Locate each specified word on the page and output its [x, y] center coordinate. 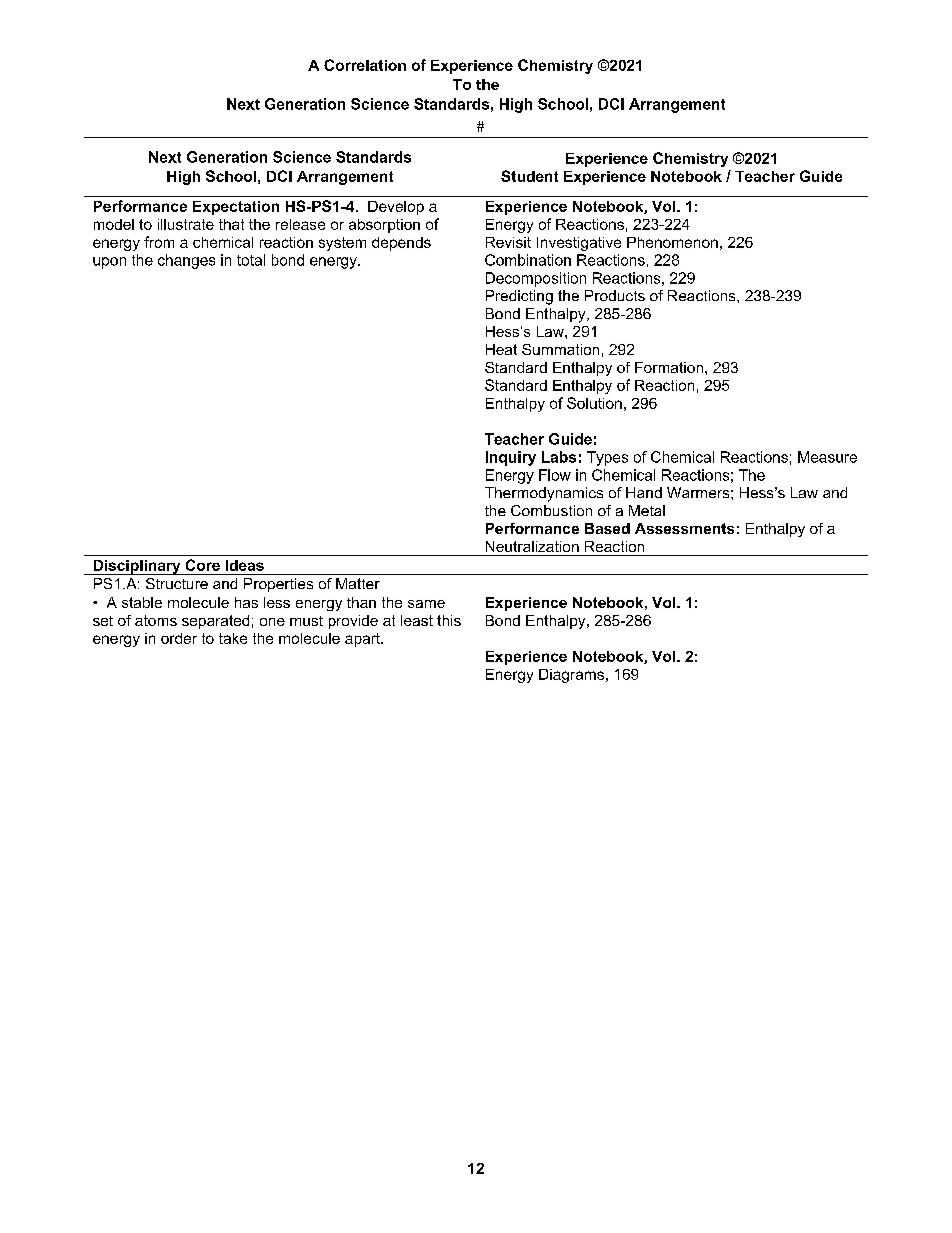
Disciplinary [137, 567]
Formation [669, 367]
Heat [501, 349]
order [179, 638]
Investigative [579, 244]
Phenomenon [672, 242]
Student [529, 176]
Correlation [365, 65]
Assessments [684, 528]
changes [186, 261]
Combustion [551, 510]
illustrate [186, 224]
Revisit [508, 242]
